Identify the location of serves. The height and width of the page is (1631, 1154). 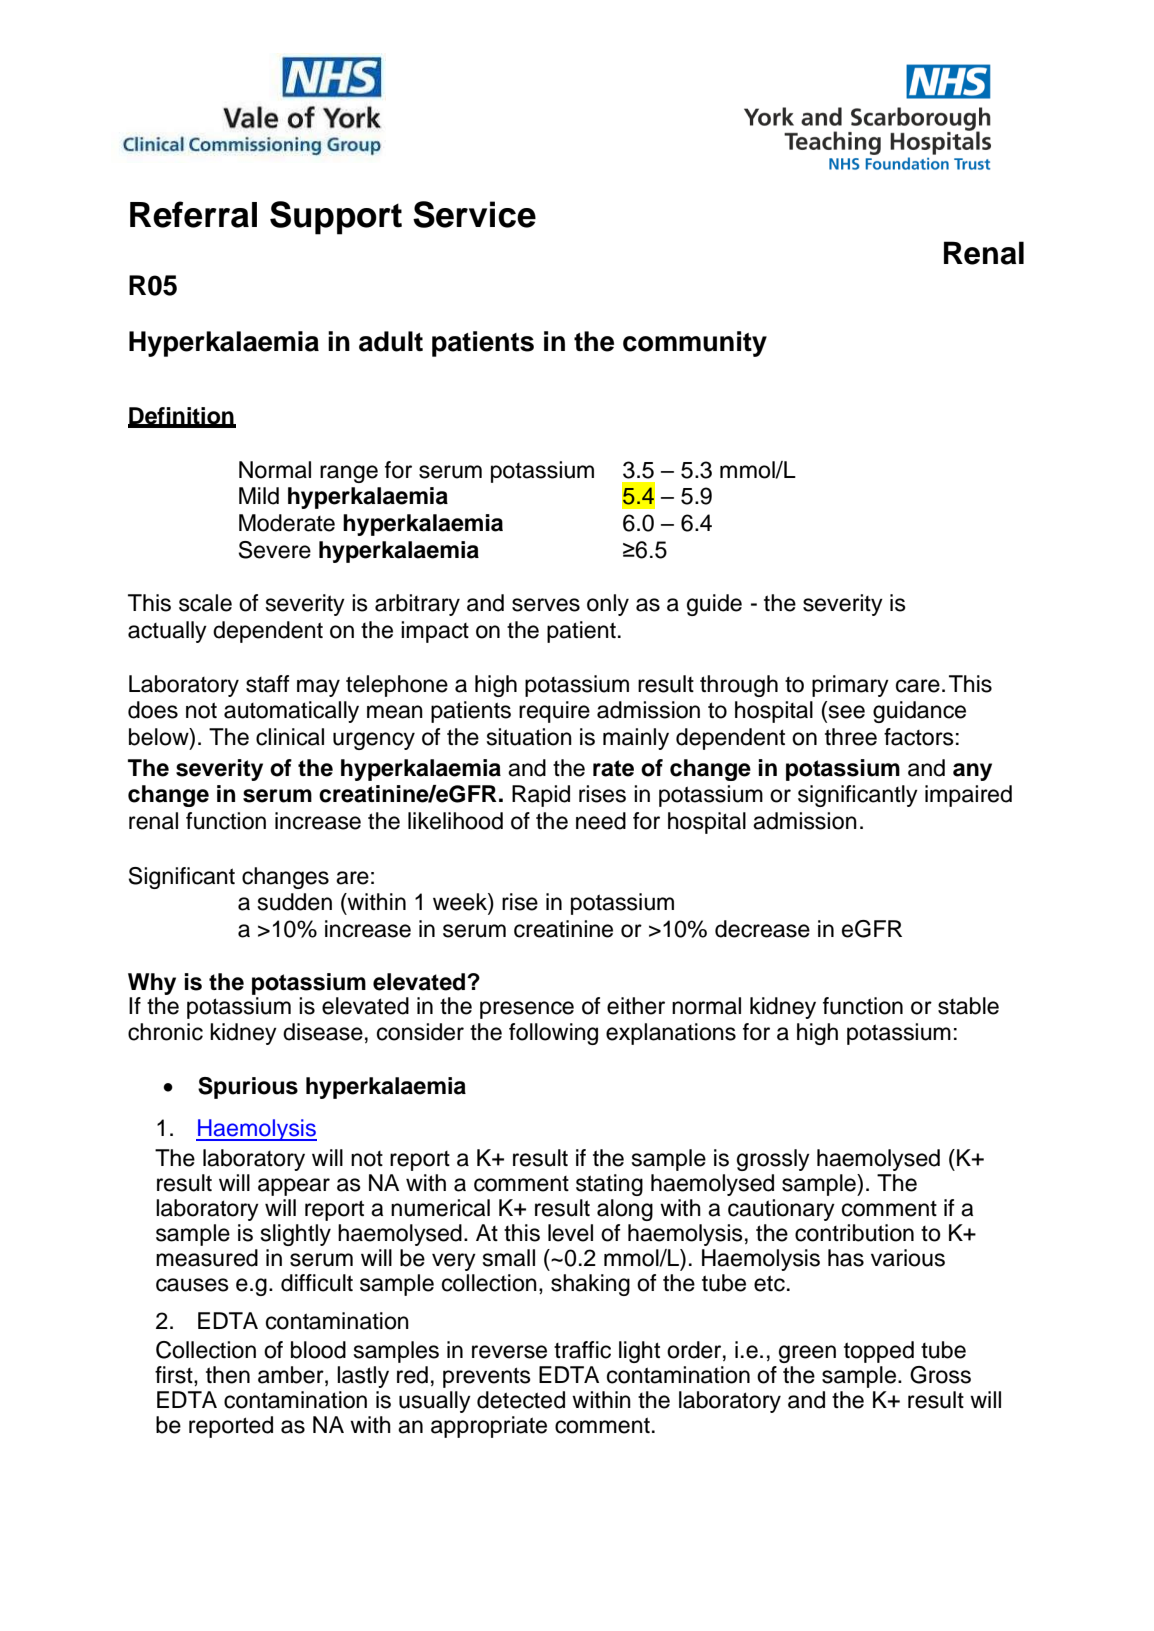
(546, 605).
